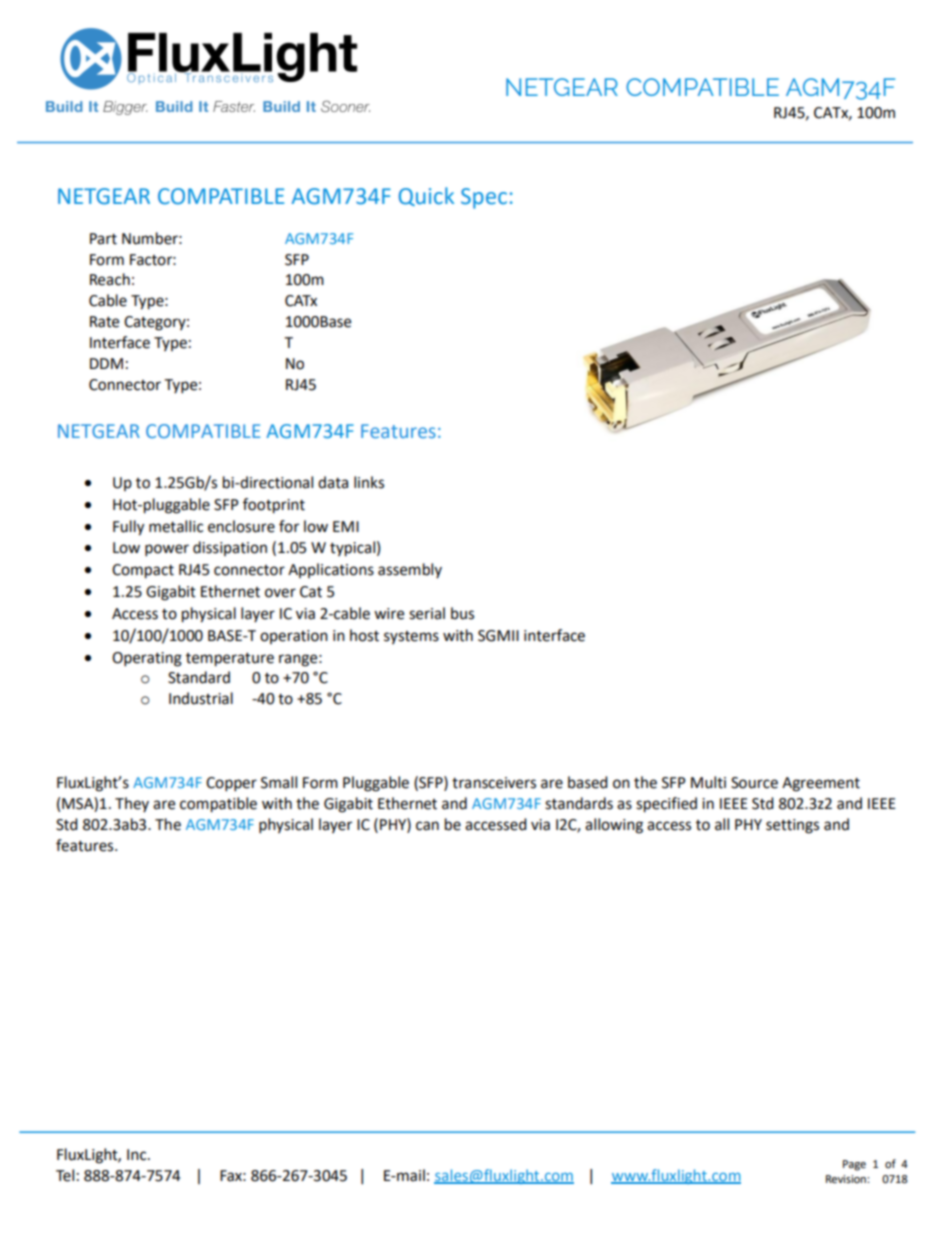 This screenshot has height=1233, width=952. What do you see at coordinates (426, 196) in the screenshot?
I see `Quick` at bounding box center [426, 196].
